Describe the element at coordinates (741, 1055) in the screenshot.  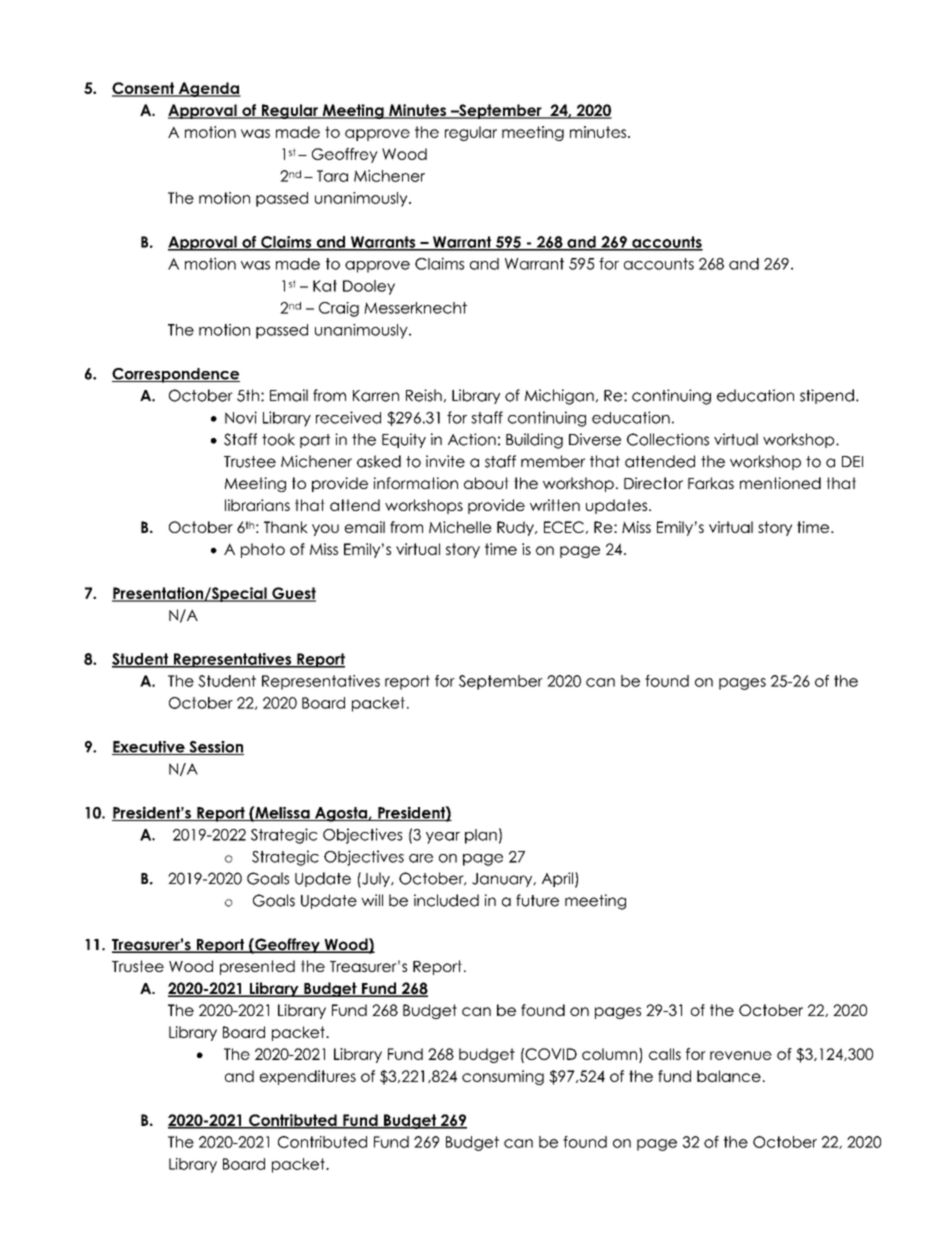
I see `revenue` at that location.
